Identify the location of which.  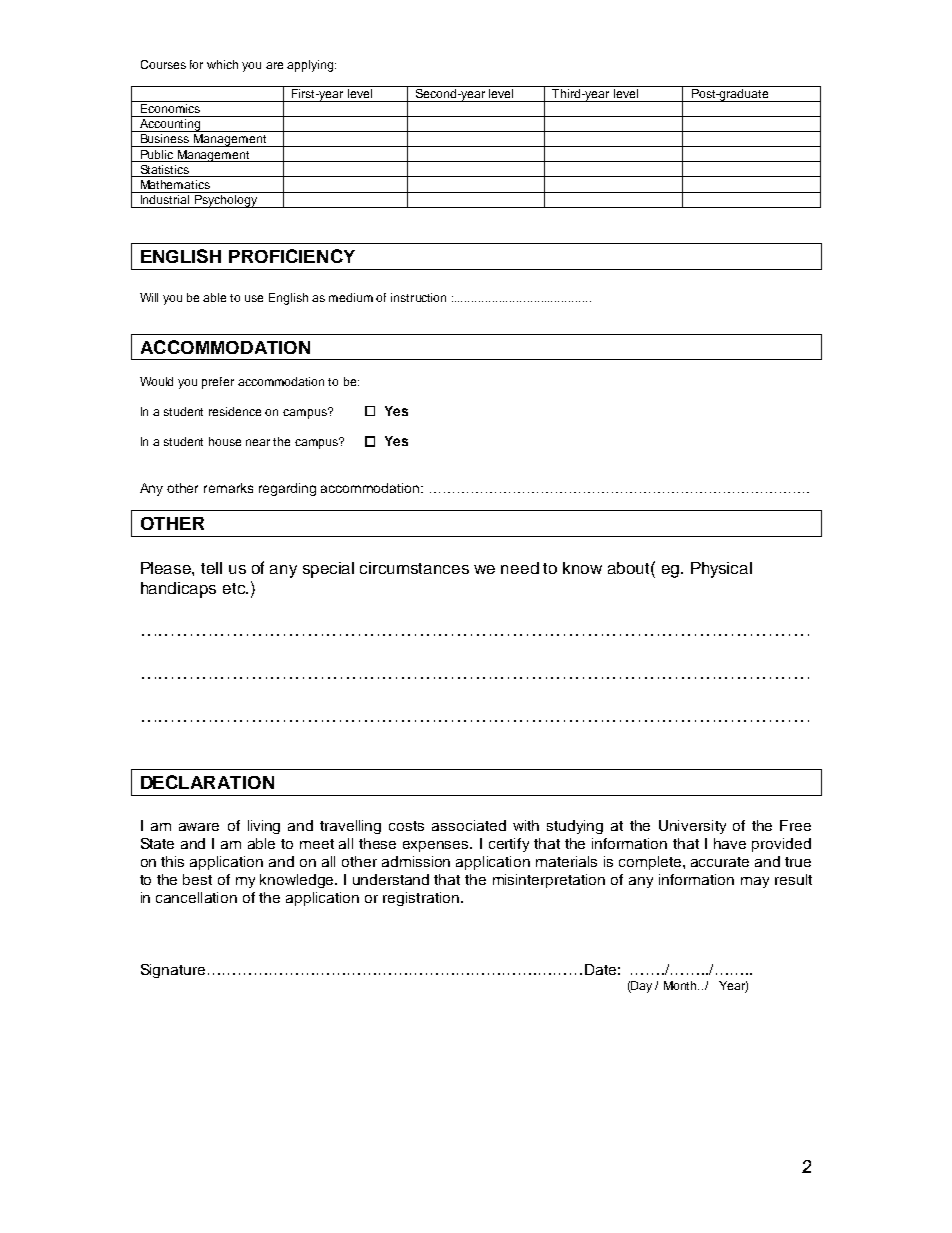
(222, 64).
